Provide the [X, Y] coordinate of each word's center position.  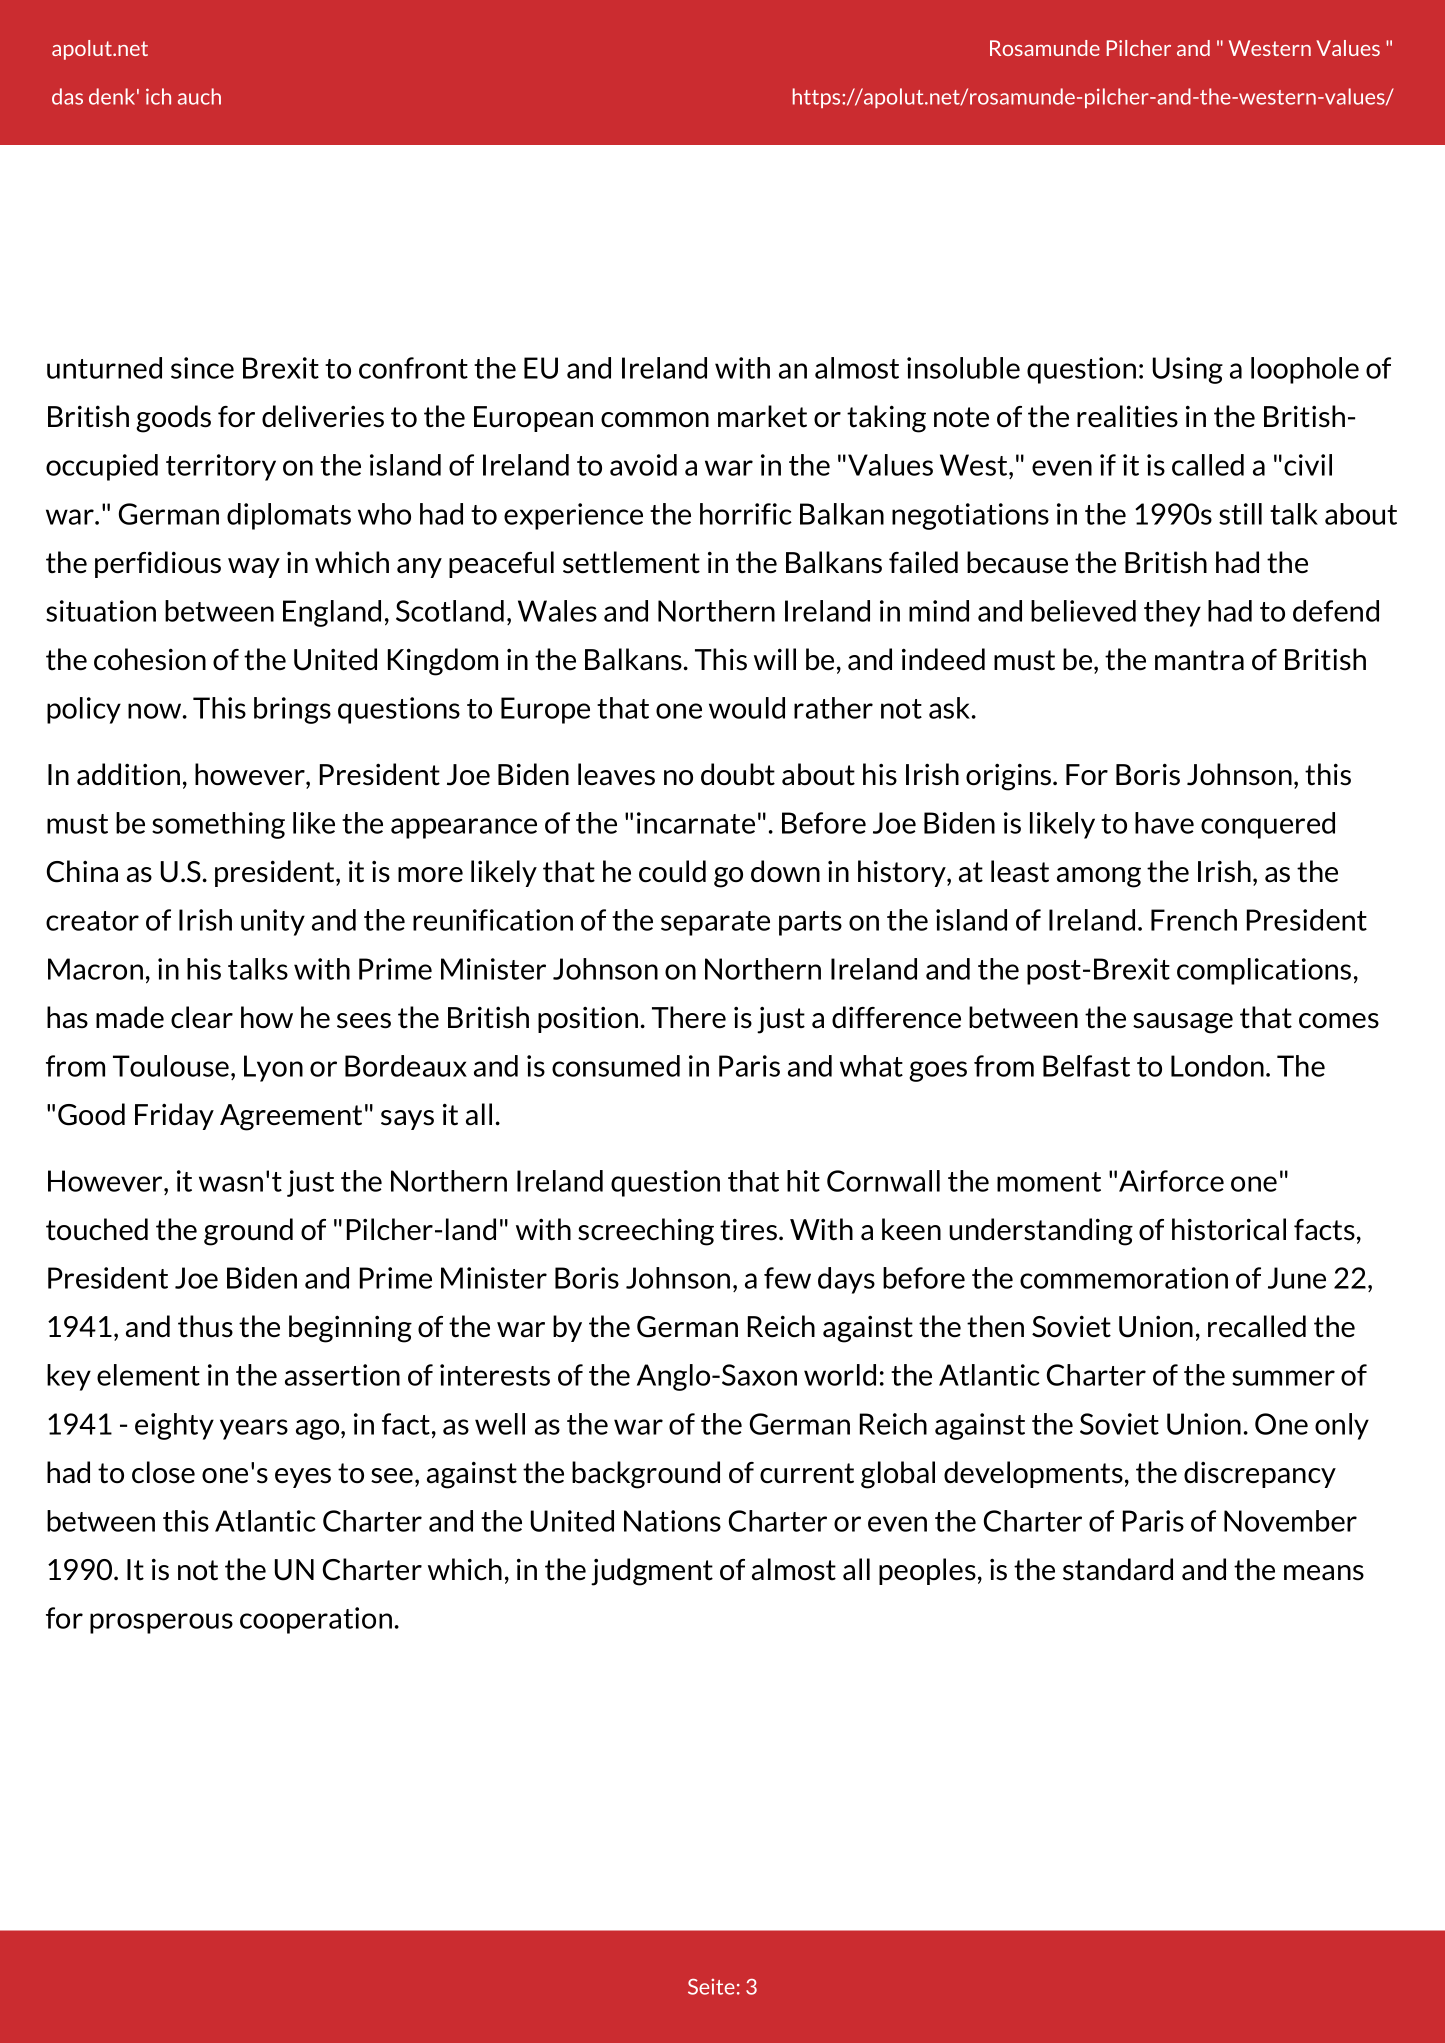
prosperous [161, 1623]
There [689, 1017]
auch [199, 96]
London [1217, 1066]
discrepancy [1260, 1474]
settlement [631, 562]
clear [202, 1017]
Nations [672, 1521]
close [163, 1472]
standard [1118, 1569]
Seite [711, 1987]
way [254, 568]
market [762, 416]
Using [1188, 370]
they [1172, 613]
